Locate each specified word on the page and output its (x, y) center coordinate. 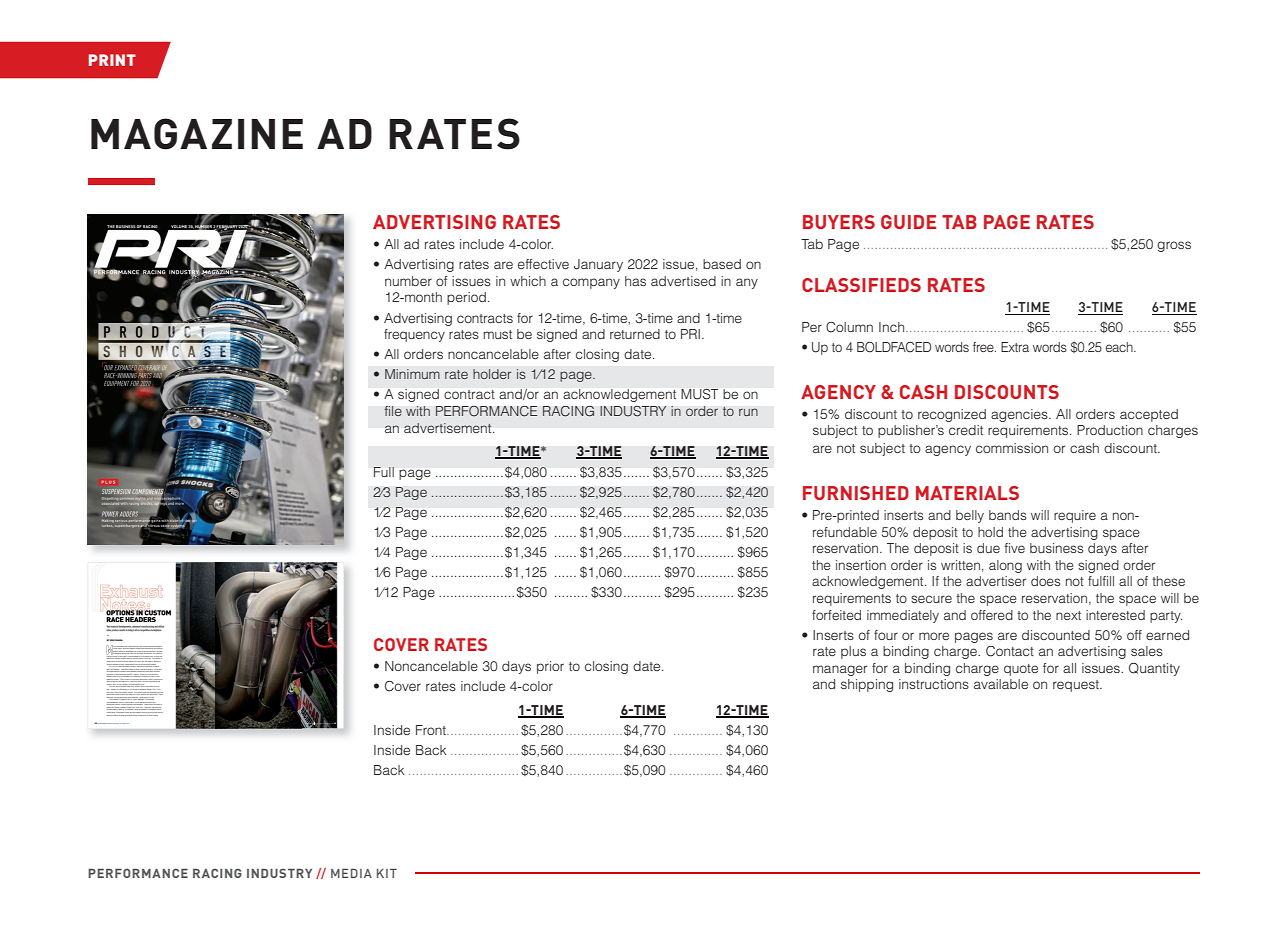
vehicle (144, 695)
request (1077, 686)
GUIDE (908, 222)
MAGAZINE (197, 134)
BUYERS (839, 222)
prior (550, 667)
